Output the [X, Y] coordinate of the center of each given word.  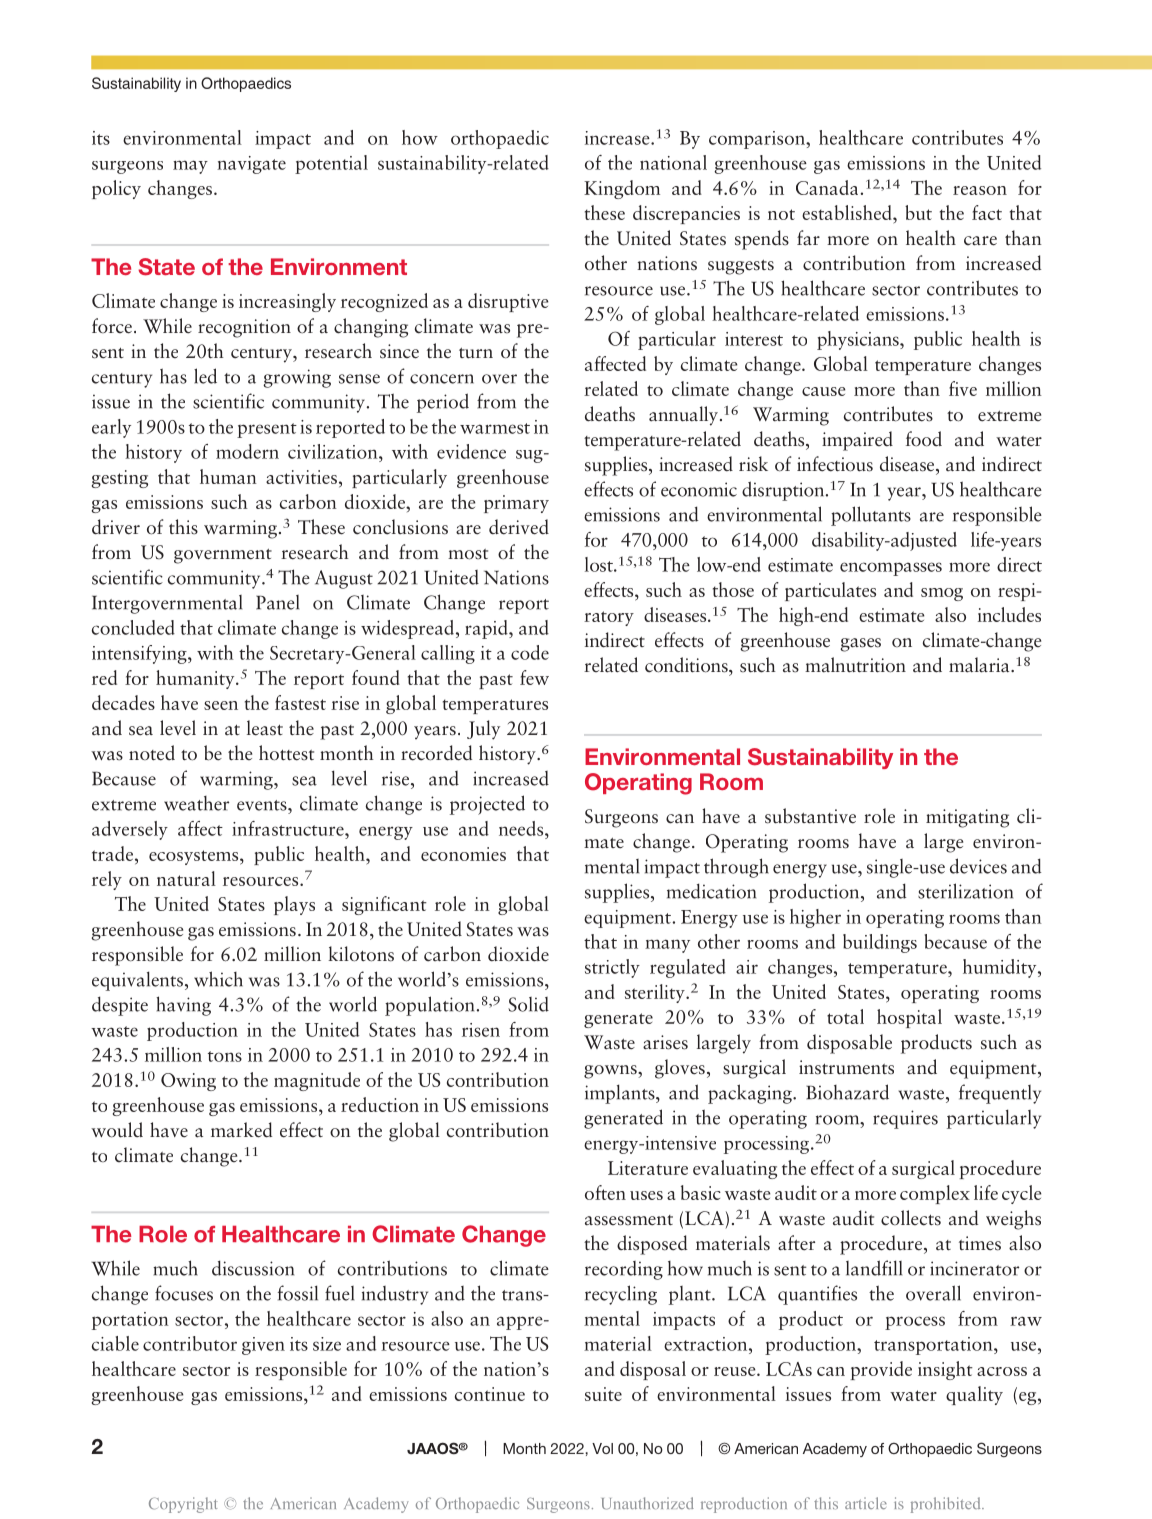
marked [241, 1130]
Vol [602, 1448]
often [605, 1192]
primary [516, 504]
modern [247, 451]
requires [905, 1119]
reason [980, 190]
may [190, 167]
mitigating [967, 818]
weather [196, 803]
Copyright [183, 1505]
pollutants [871, 516]
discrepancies [686, 214]
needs [522, 828]
